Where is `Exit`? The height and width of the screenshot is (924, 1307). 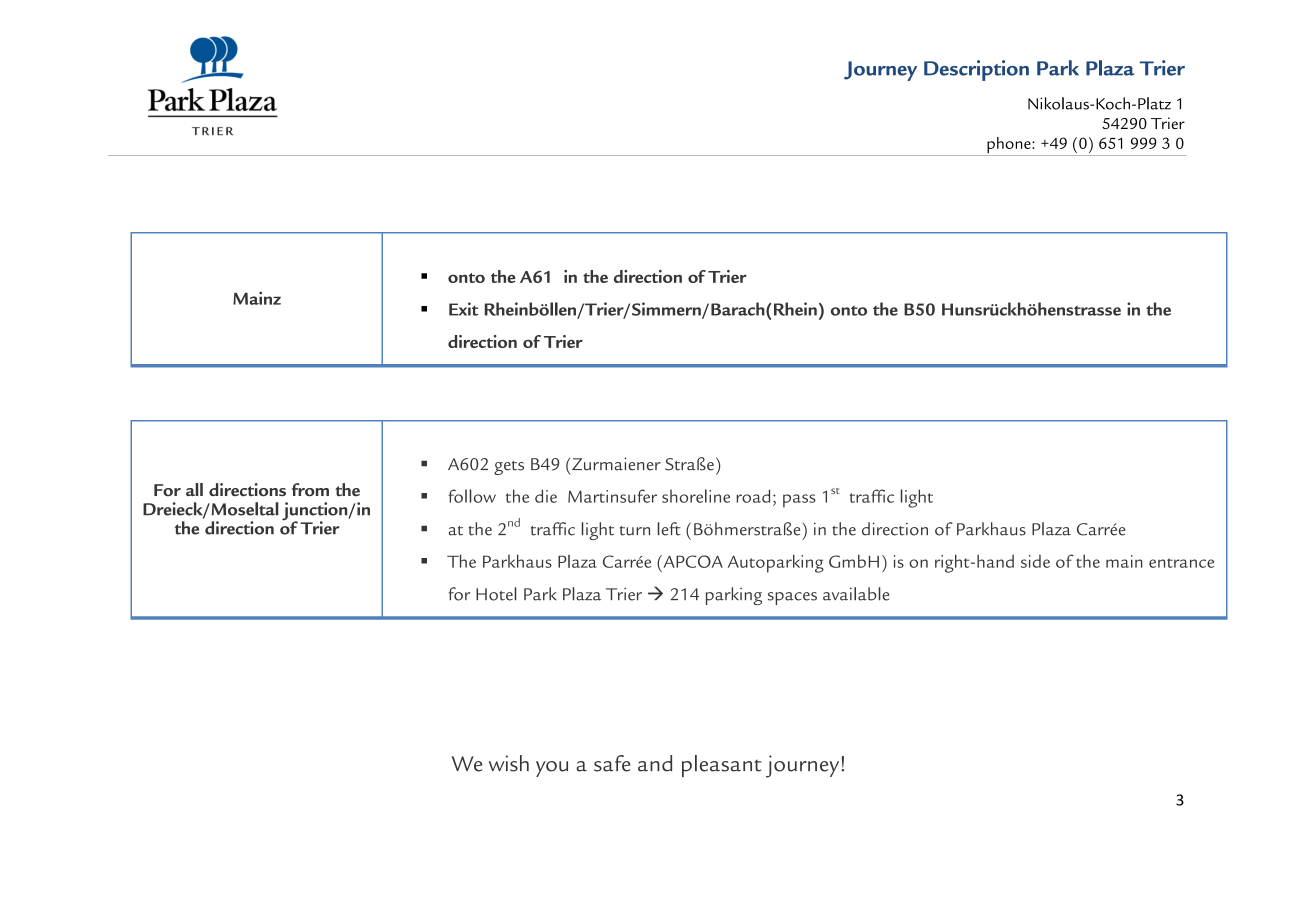 Exit is located at coordinates (464, 309).
